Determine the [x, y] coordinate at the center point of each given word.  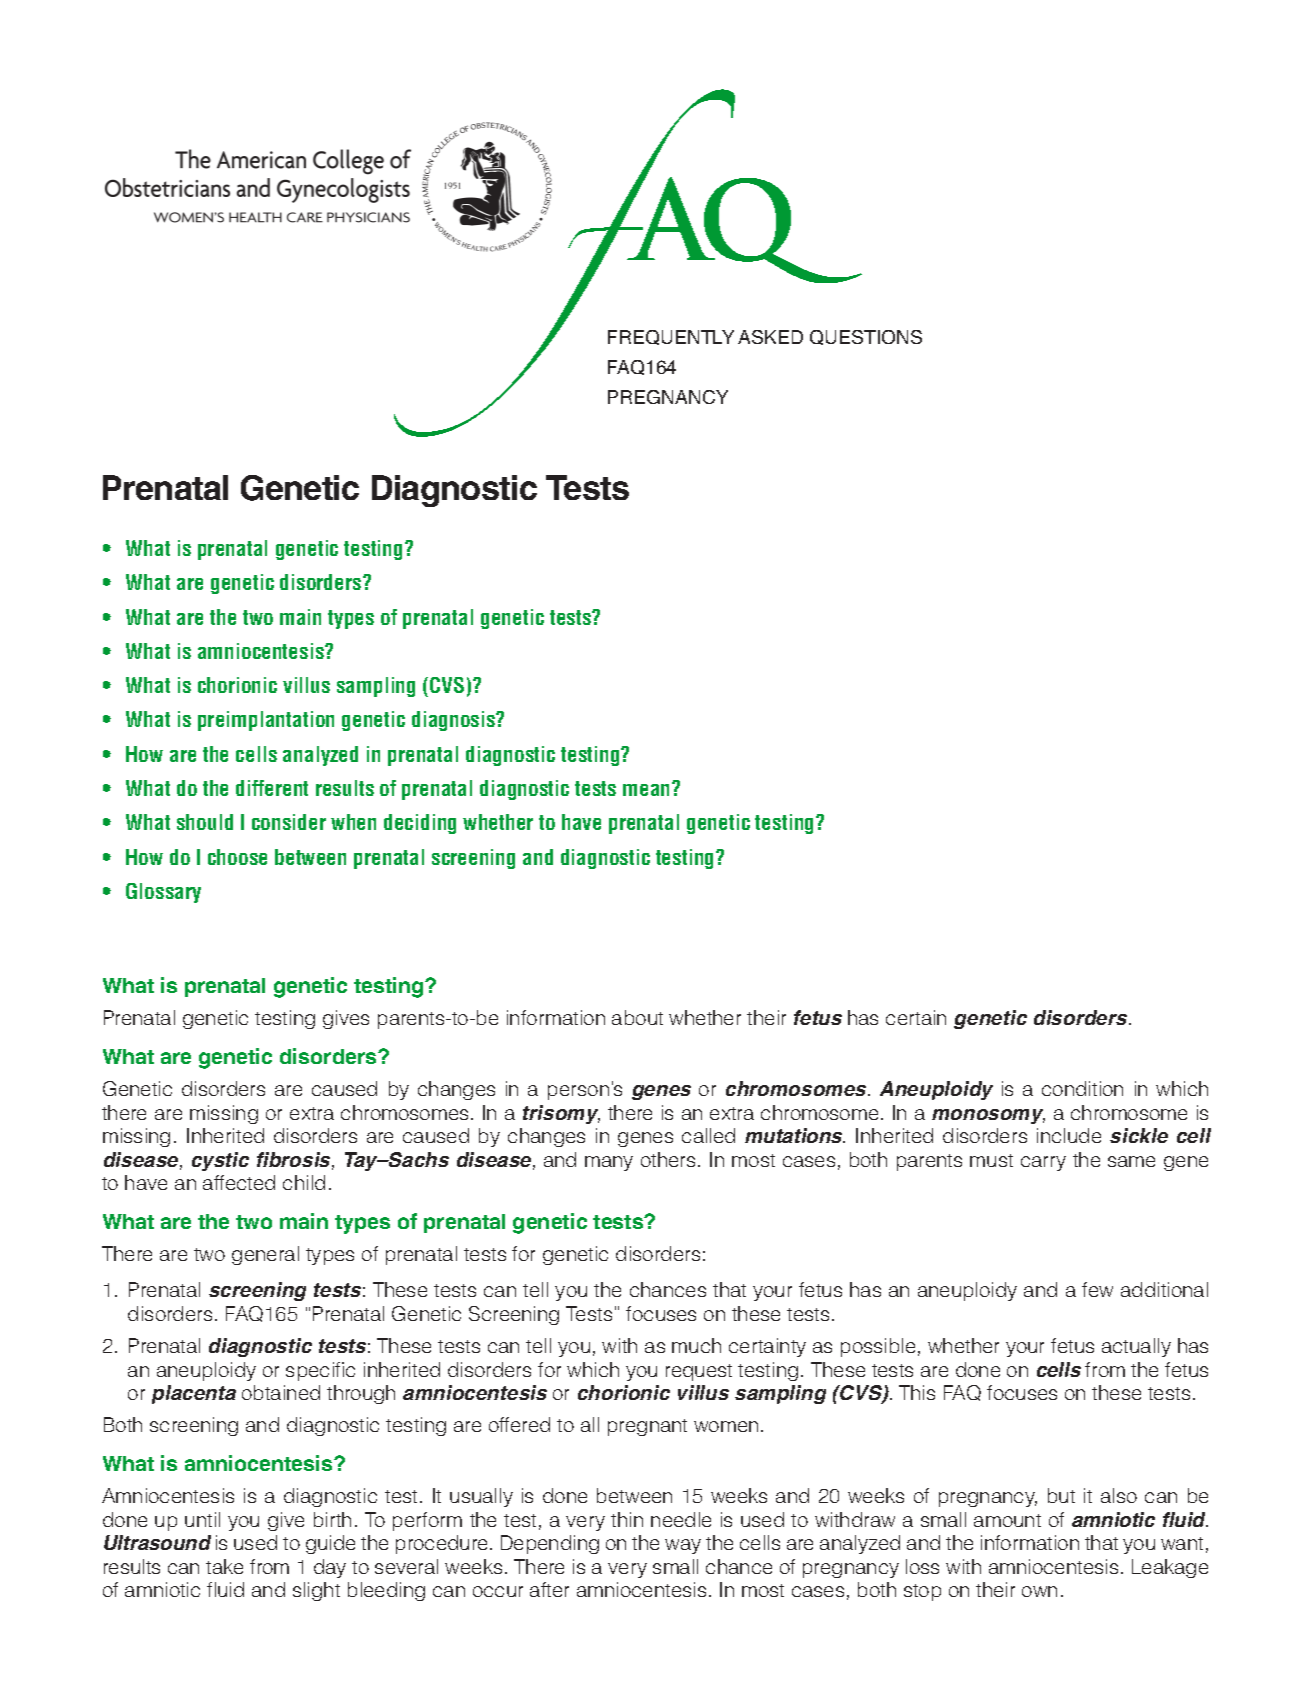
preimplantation [266, 721]
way [683, 1546]
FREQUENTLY [671, 337]
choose [237, 857]
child [304, 1182]
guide [330, 1544]
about [637, 1017]
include [1069, 1135]
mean [648, 789]
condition [1082, 1088]
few [1097, 1289]
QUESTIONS [866, 337]
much [696, 1345]
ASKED [770, 337]
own [1039, 1591]
